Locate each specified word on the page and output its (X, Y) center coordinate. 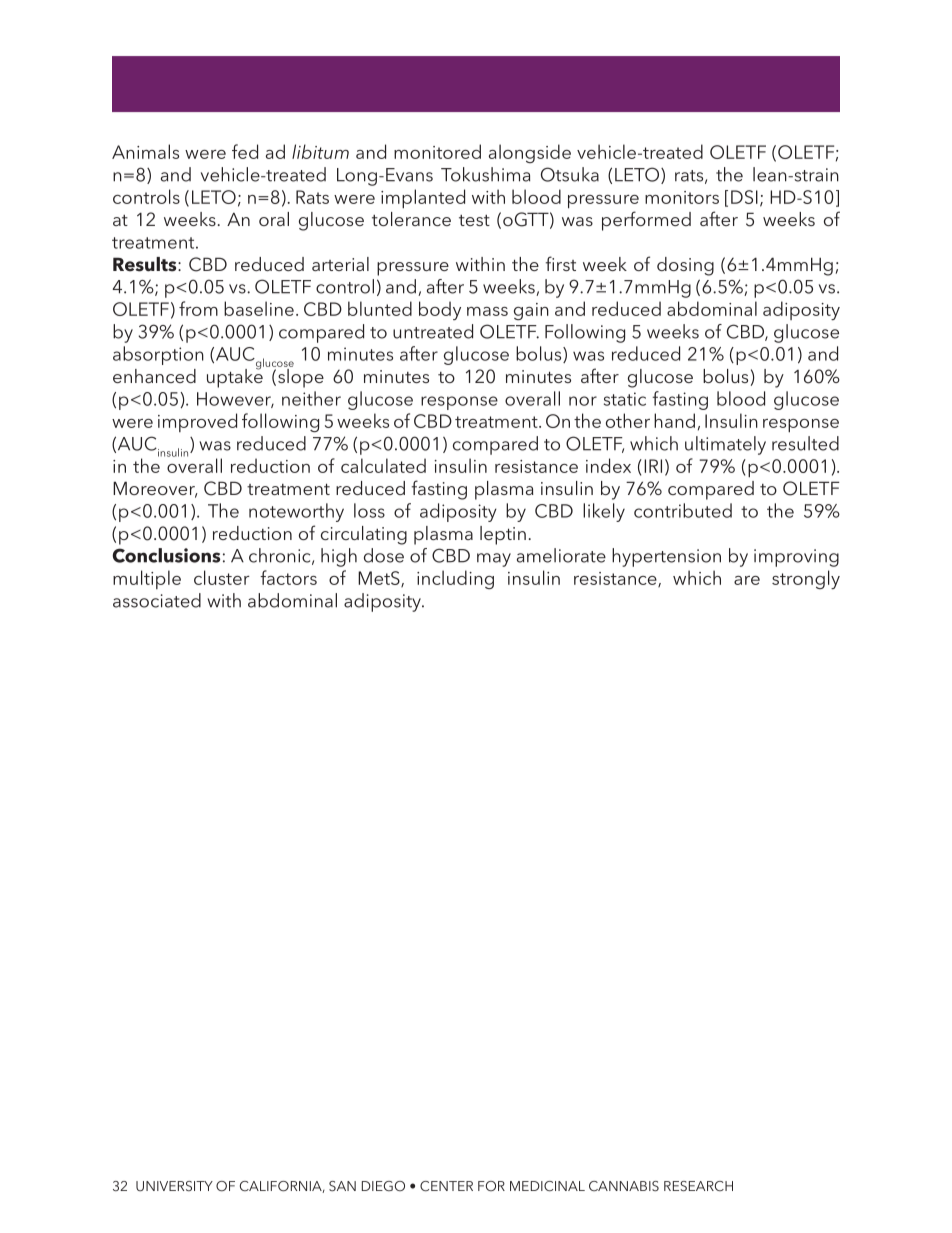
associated (157, 600)
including (455, 579)
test (474, 220)
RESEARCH (698, 1186)
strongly (806, 579)
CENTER (446, 1186)
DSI (744, 197)
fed (245, 151)
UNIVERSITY (174, 1186)
